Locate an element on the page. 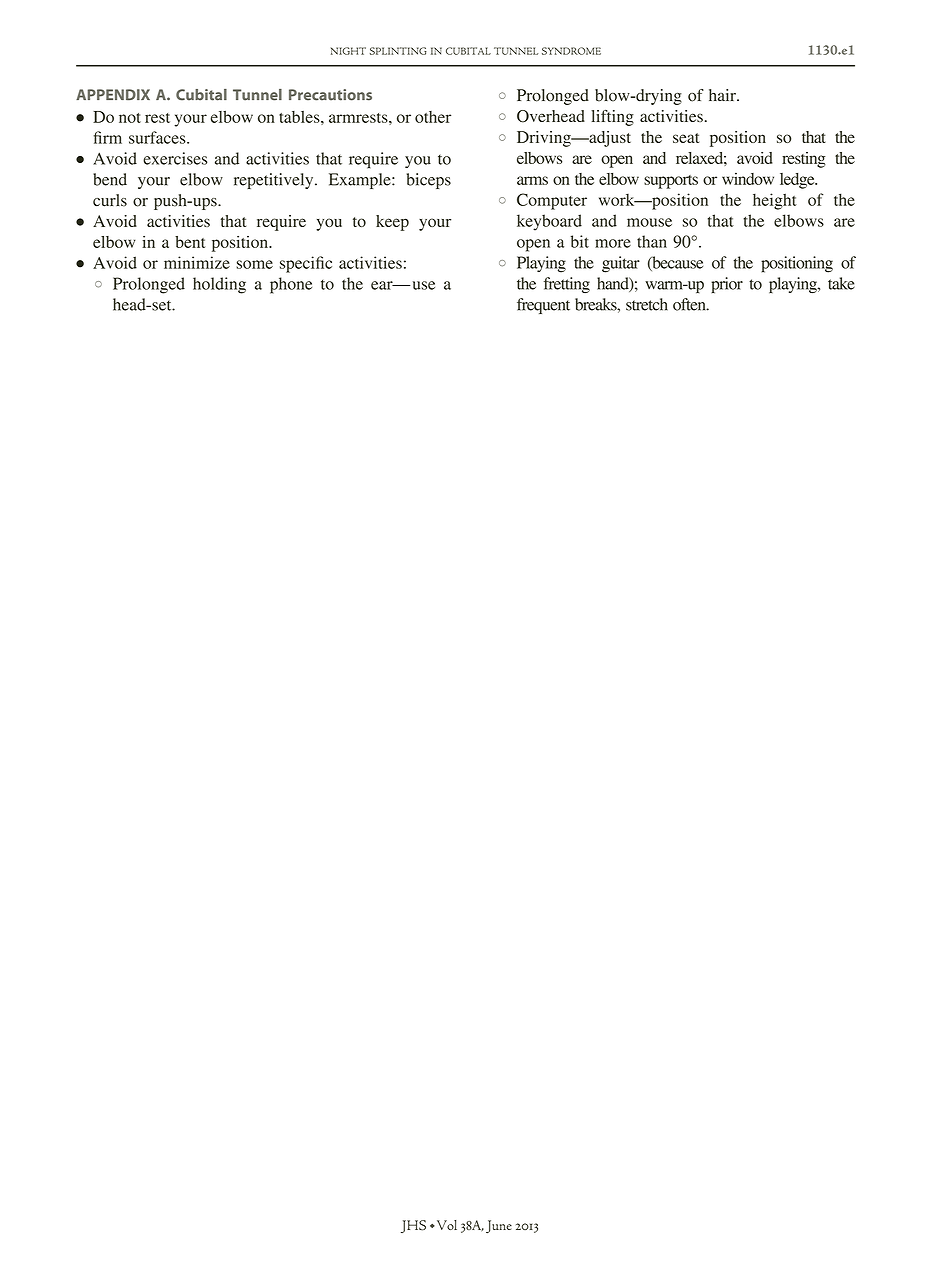  prior is located at coordinates (727, 285).
